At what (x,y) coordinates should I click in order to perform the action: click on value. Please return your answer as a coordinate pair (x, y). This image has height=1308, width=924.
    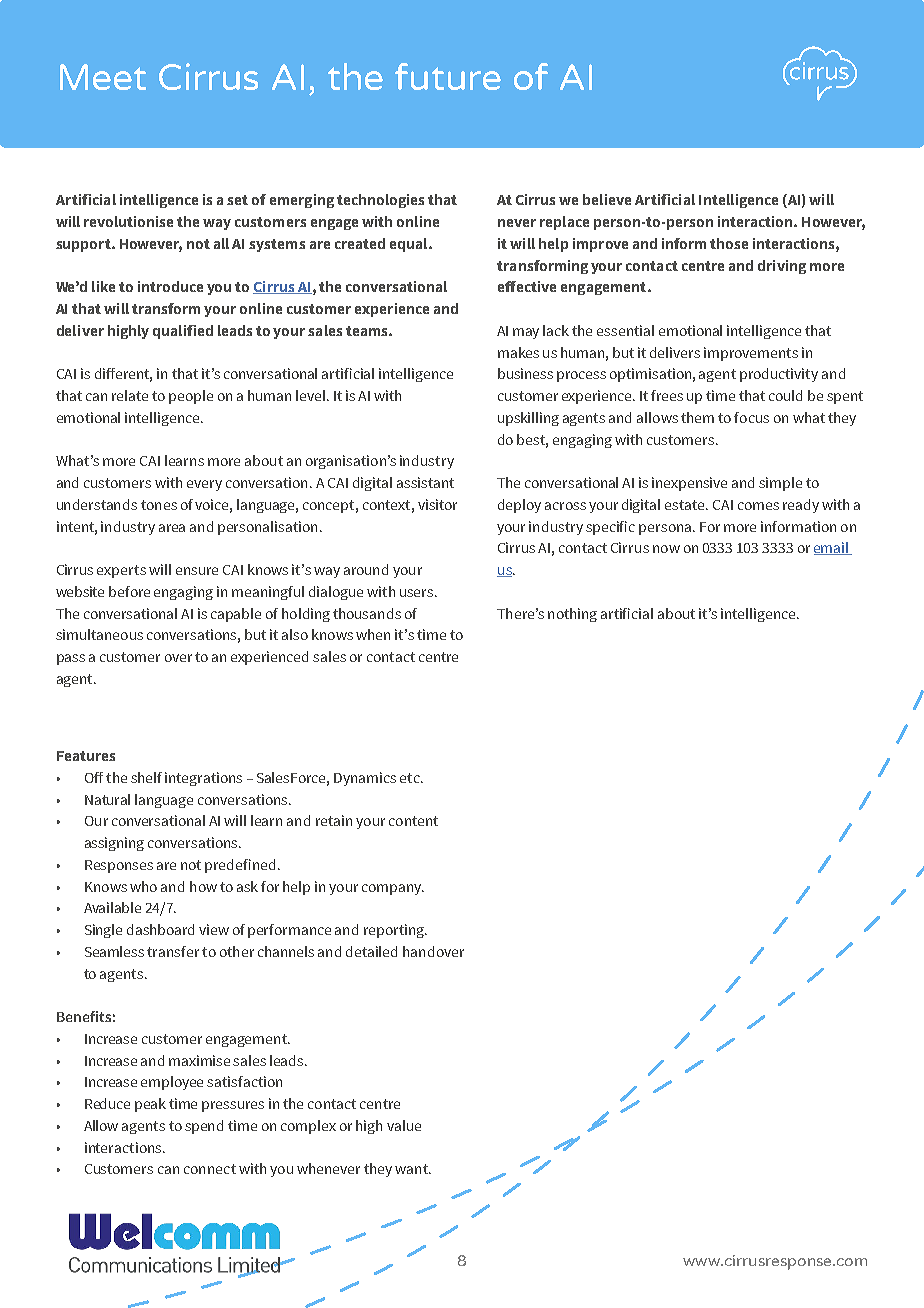
    Looking at the image, I should click on (404, 1125).
